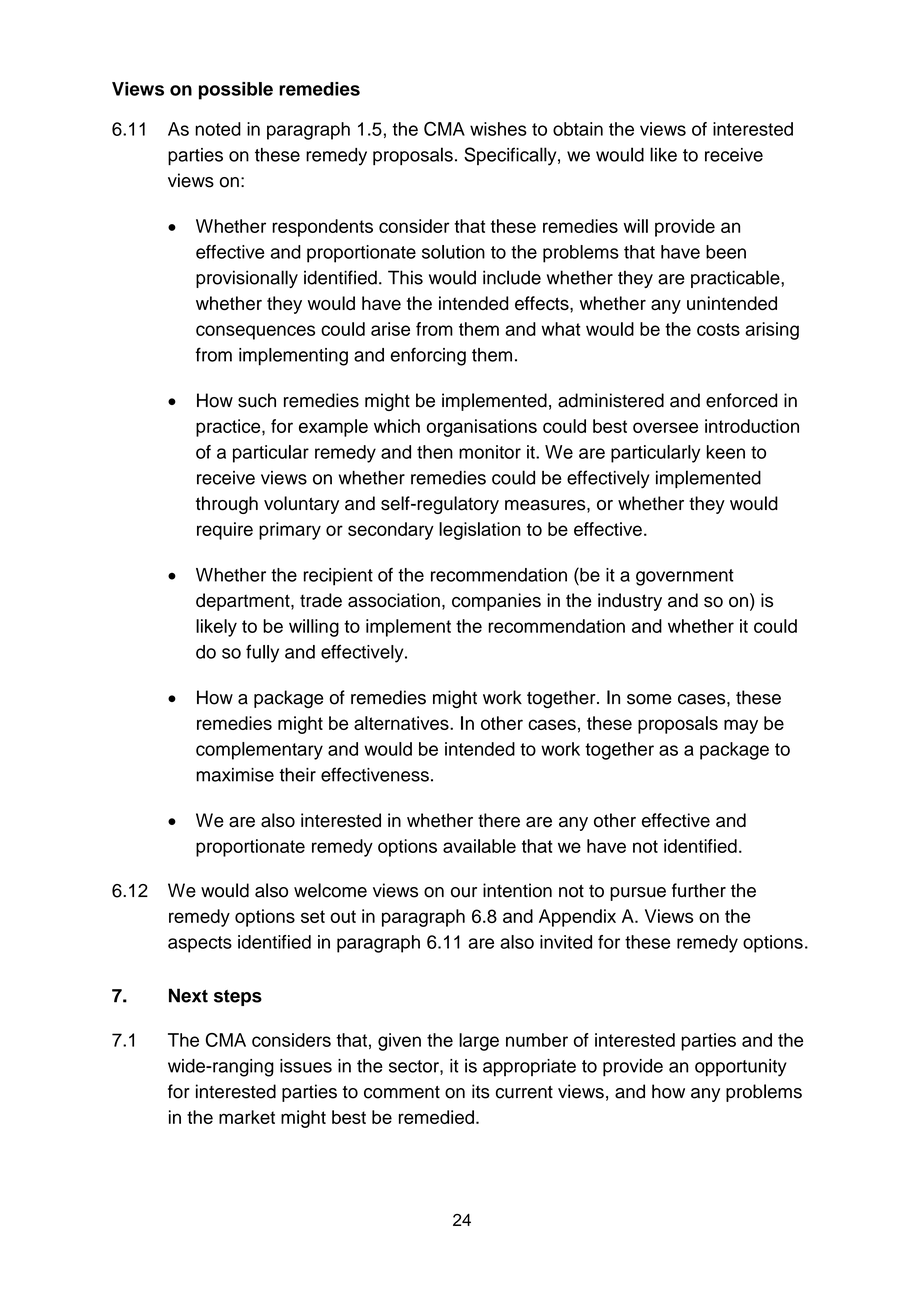  I want to click on costs, so click(718, 329).
